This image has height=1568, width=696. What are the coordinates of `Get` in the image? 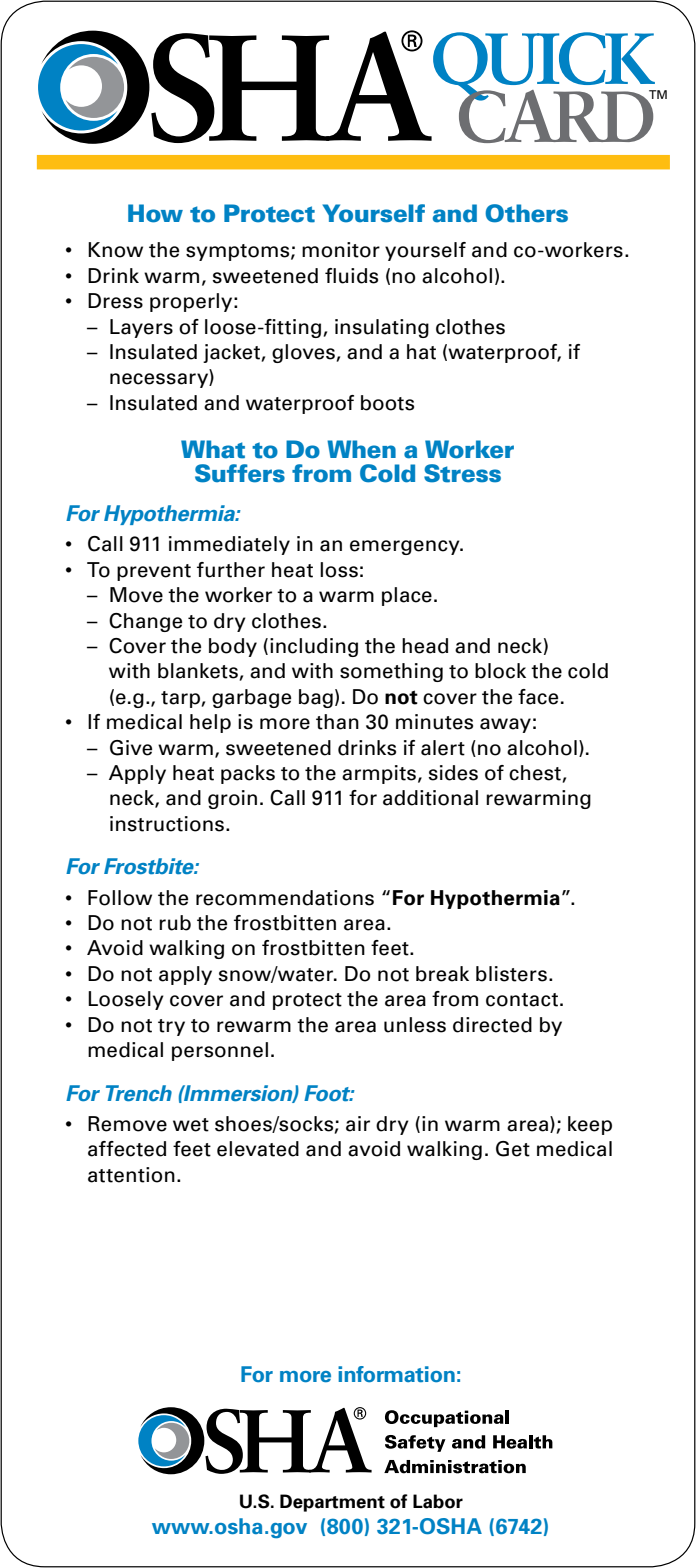 It's located at (513, 1149).
